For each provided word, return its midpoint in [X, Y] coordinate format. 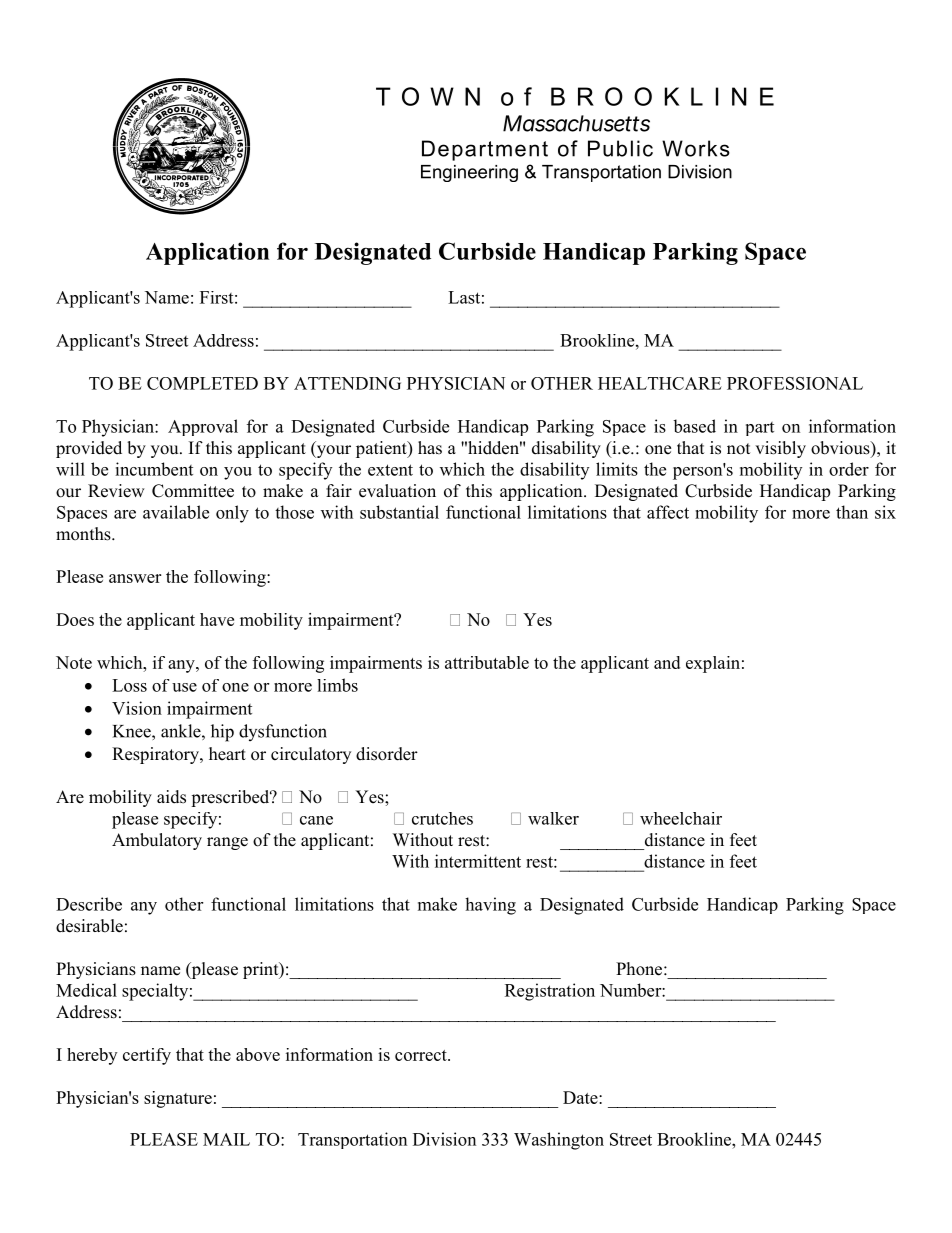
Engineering [469, 173]
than [852, 512]
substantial [399, 512]
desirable [89, 926]
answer [135, 578]
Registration [550, 992]
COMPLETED [202, 383]
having [490, 906]
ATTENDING [347, 383]
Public [620, 148]
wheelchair [681, 818]
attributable [487, 662]
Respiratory [156, 755]
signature [178, 1099]
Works [696, 148]
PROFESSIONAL [795, 383]
